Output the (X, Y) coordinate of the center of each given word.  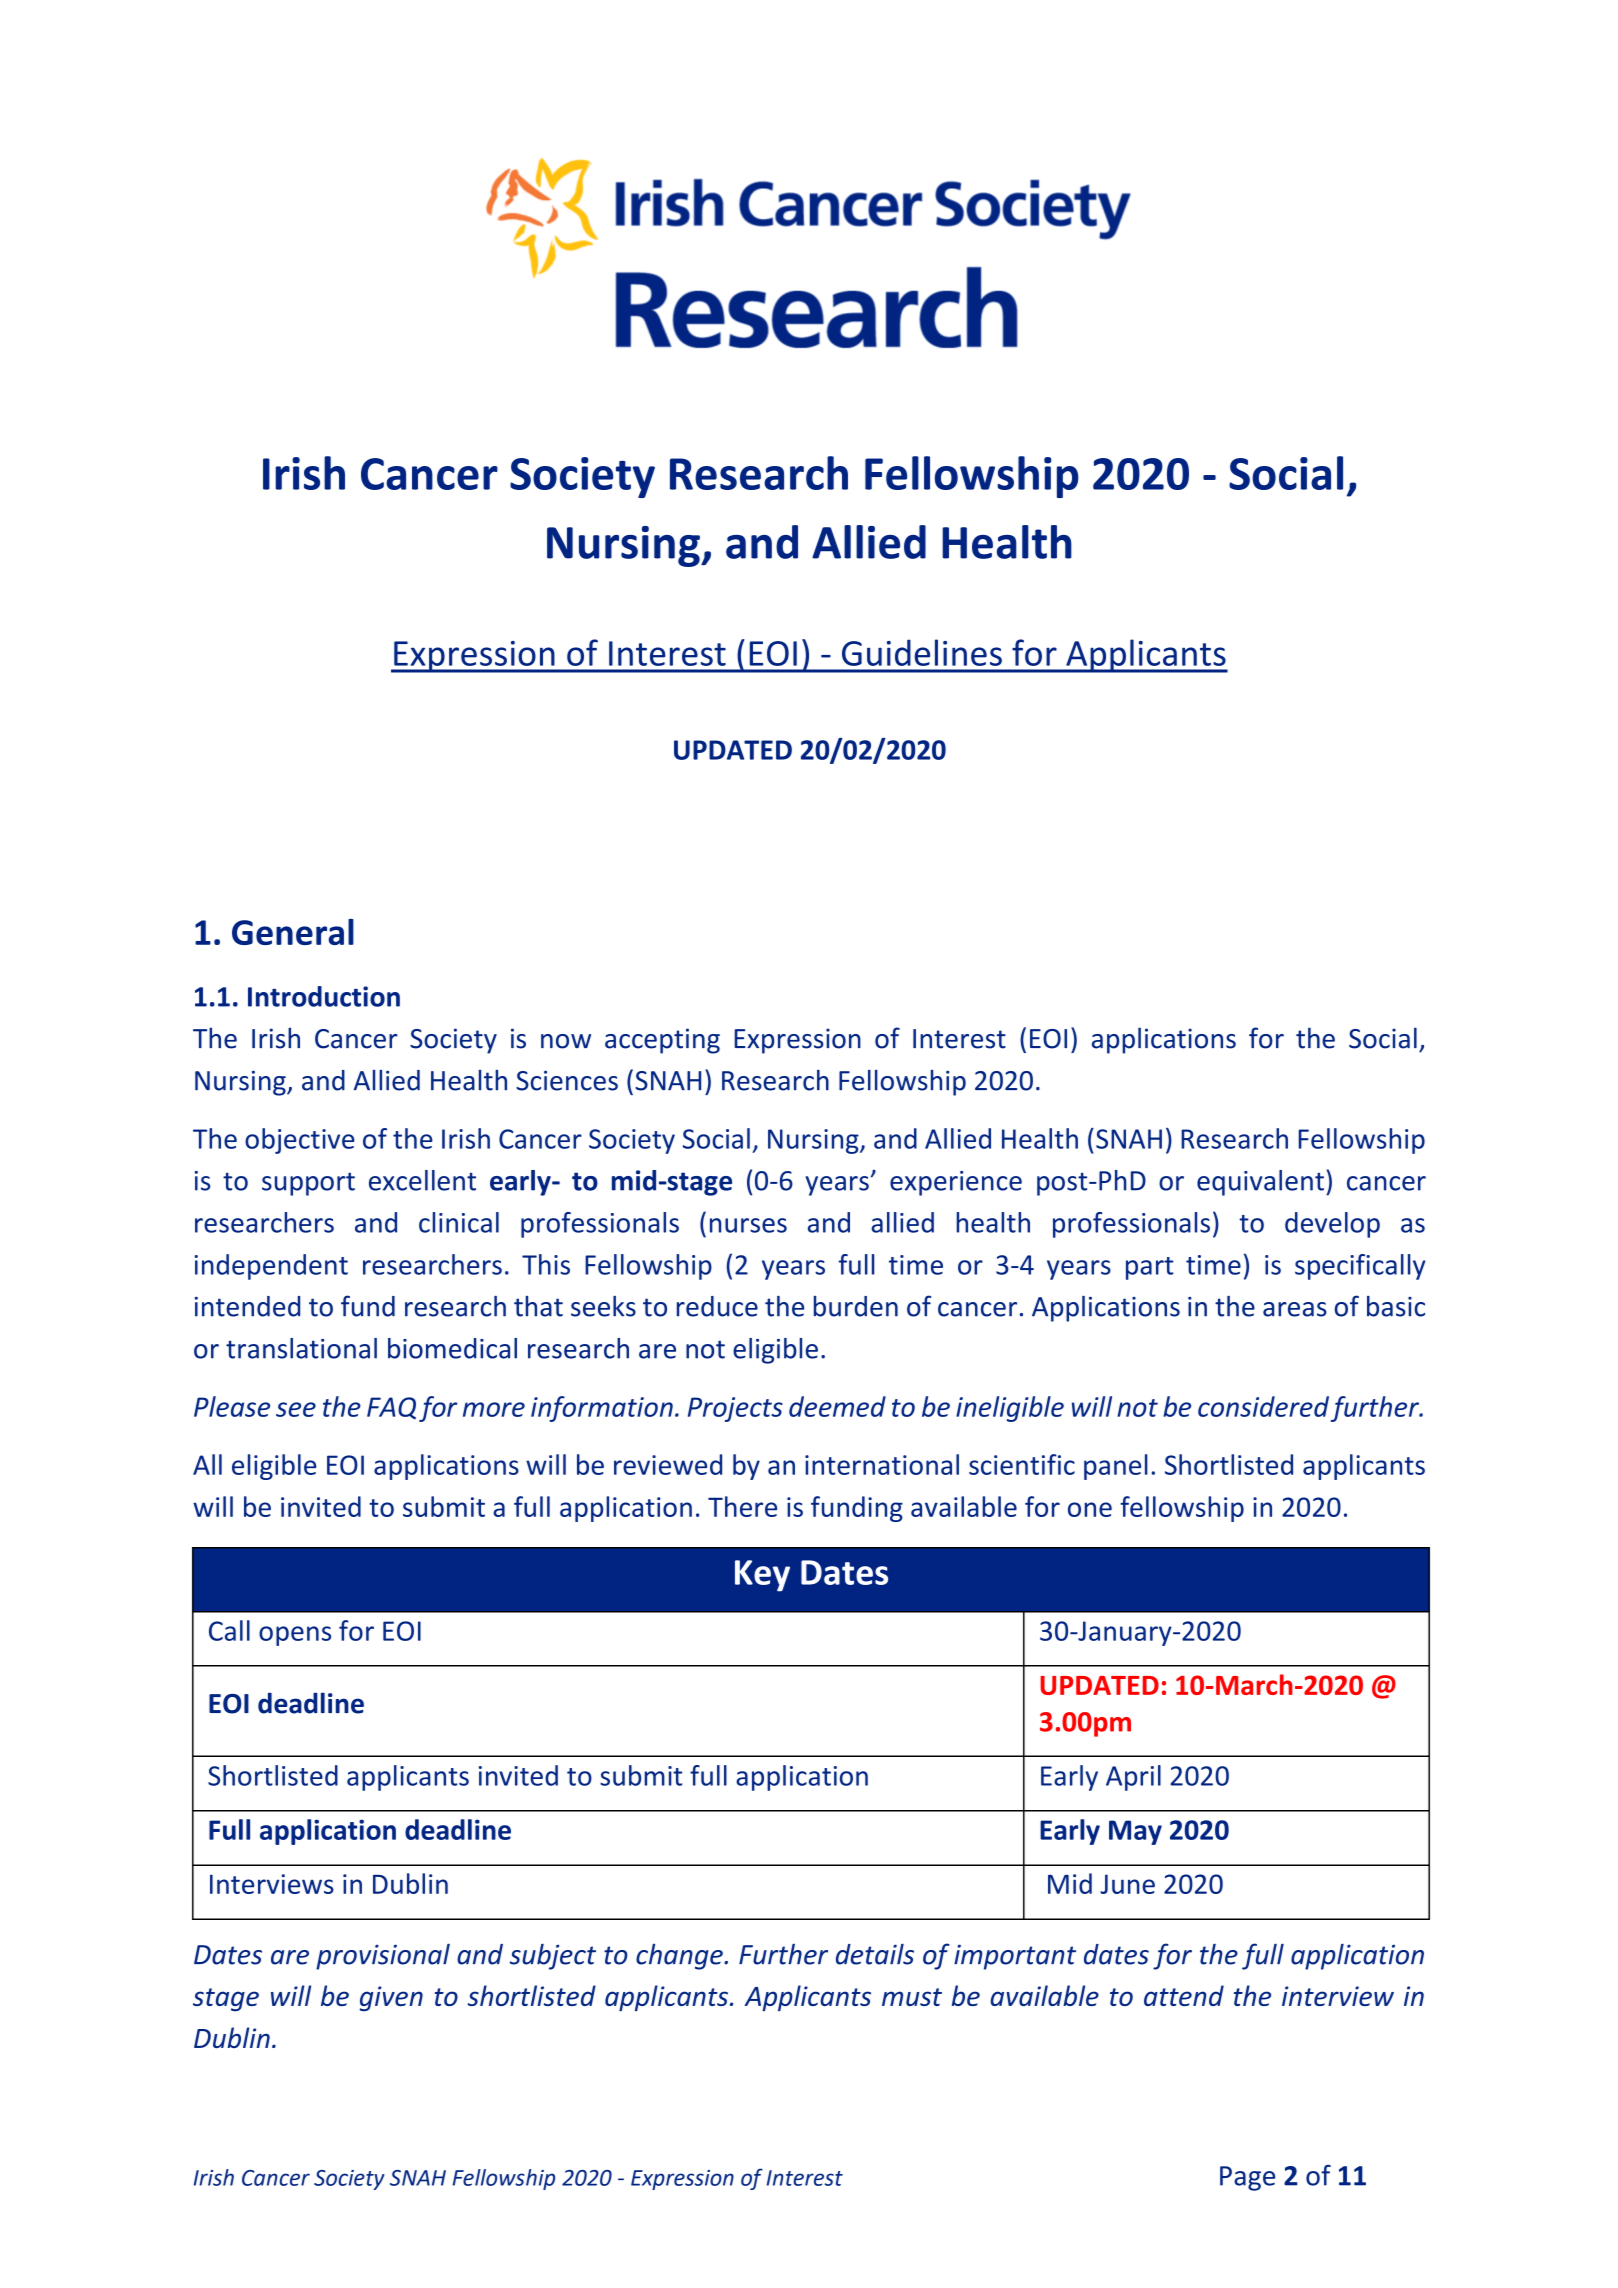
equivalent (1260, 1183)
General (293, 932)
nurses (748, 1225)
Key (762, 1576)
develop (1332, 1225)
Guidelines (922, 652)
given (391, 1998)
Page (1247, 2178)
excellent (422, 1180)
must (912, 1997)
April (1133, 1778)
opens (295, 1636)
